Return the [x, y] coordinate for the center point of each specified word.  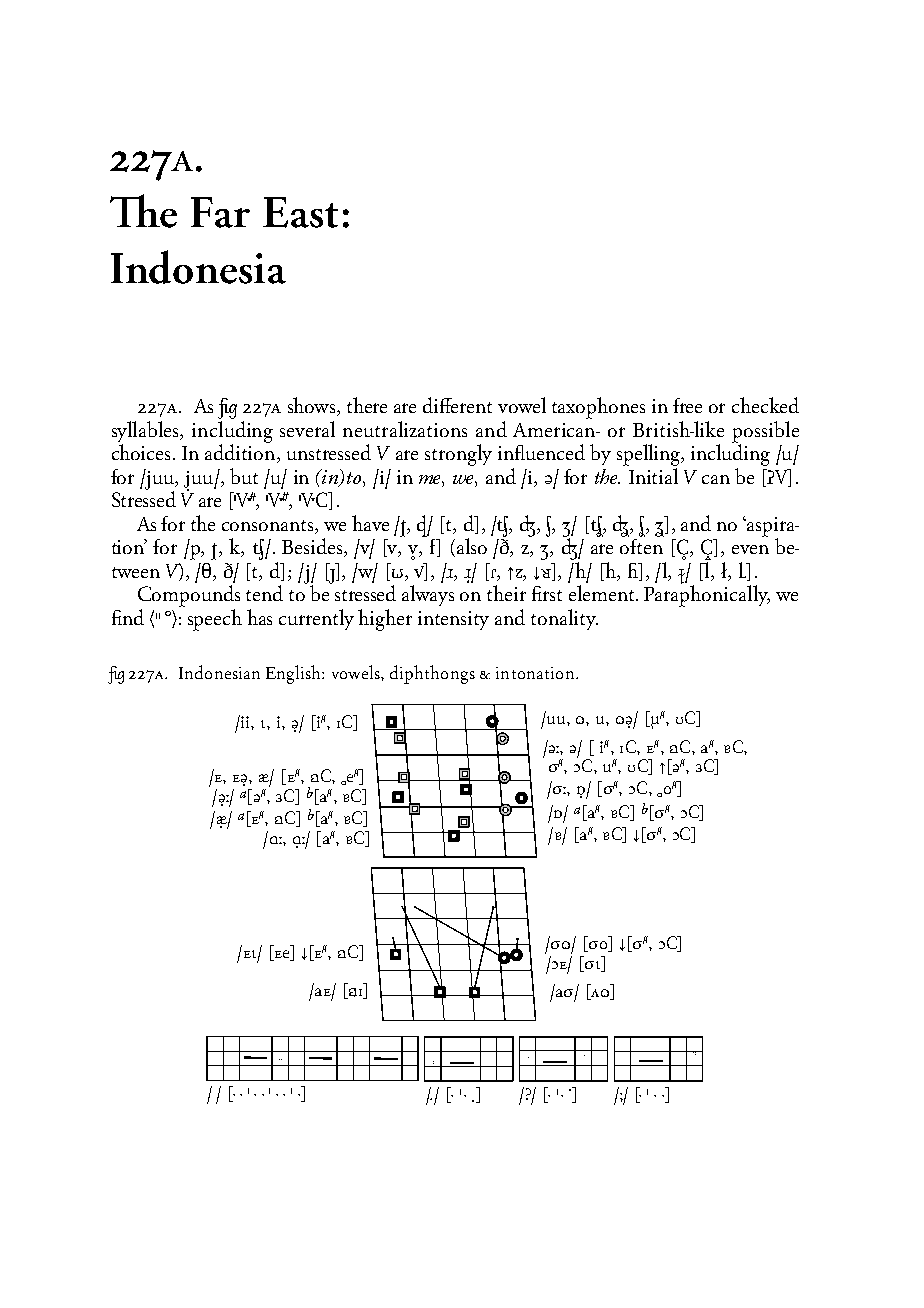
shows [313, 406]
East [300, 212]
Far [220, 212]
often [642, 545]
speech [215, 620]
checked [765, 405]
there [367, 405]
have [370, 523]
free [687, 405]
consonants [269, 525]
